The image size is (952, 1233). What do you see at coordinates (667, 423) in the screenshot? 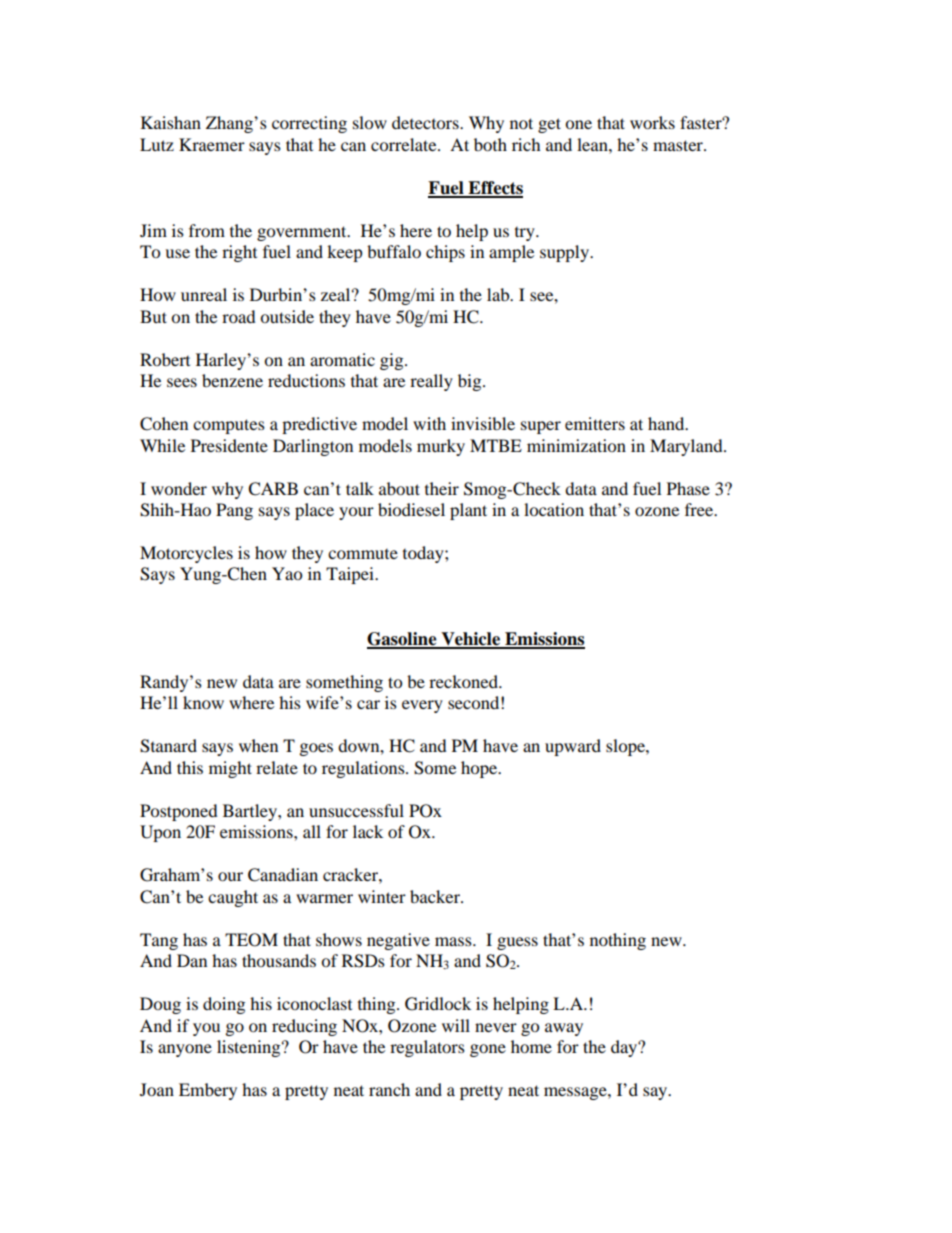
I see `hand` at bounding box center [667, 423].
